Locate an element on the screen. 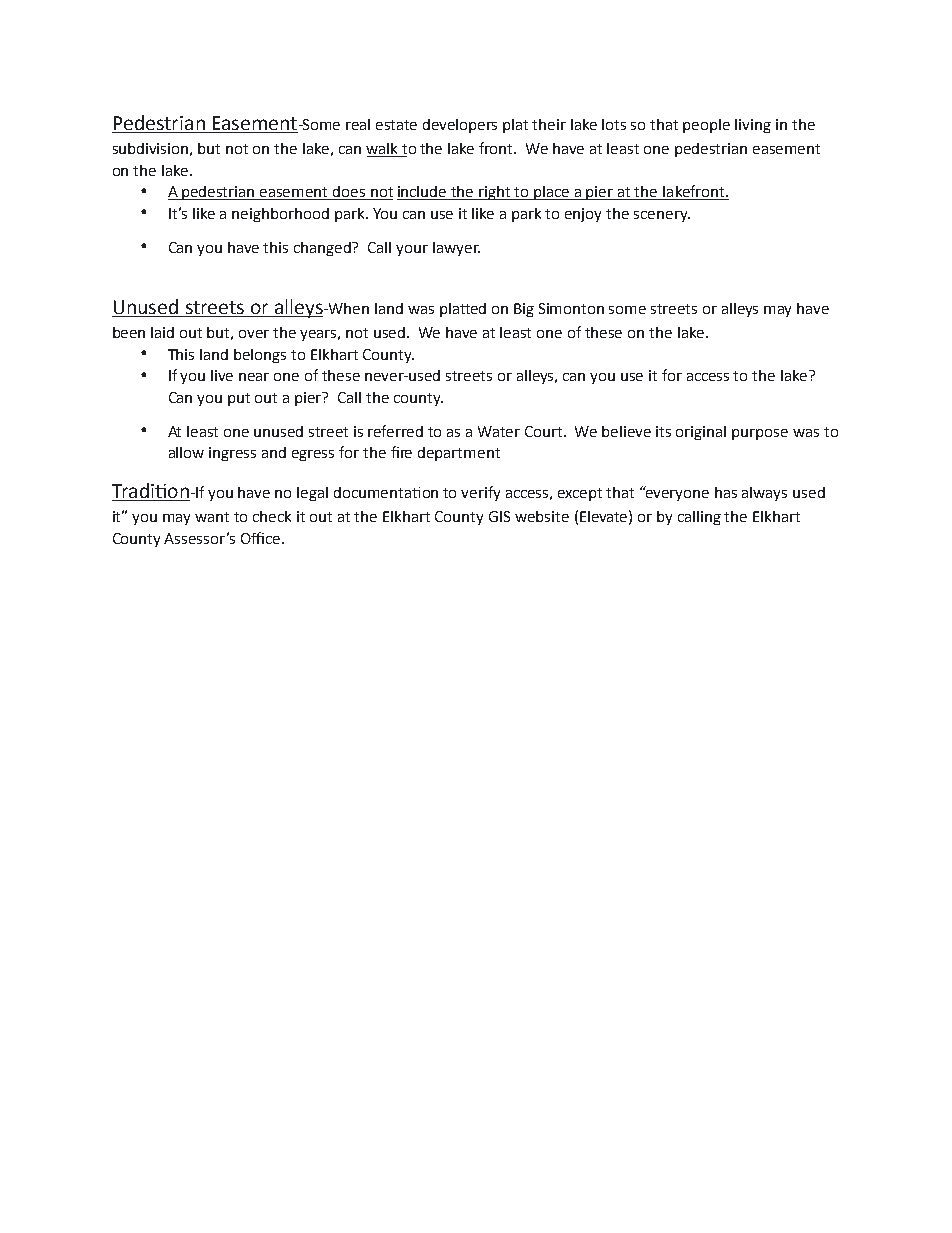  lawyer is located at coordinates (456, 249).
